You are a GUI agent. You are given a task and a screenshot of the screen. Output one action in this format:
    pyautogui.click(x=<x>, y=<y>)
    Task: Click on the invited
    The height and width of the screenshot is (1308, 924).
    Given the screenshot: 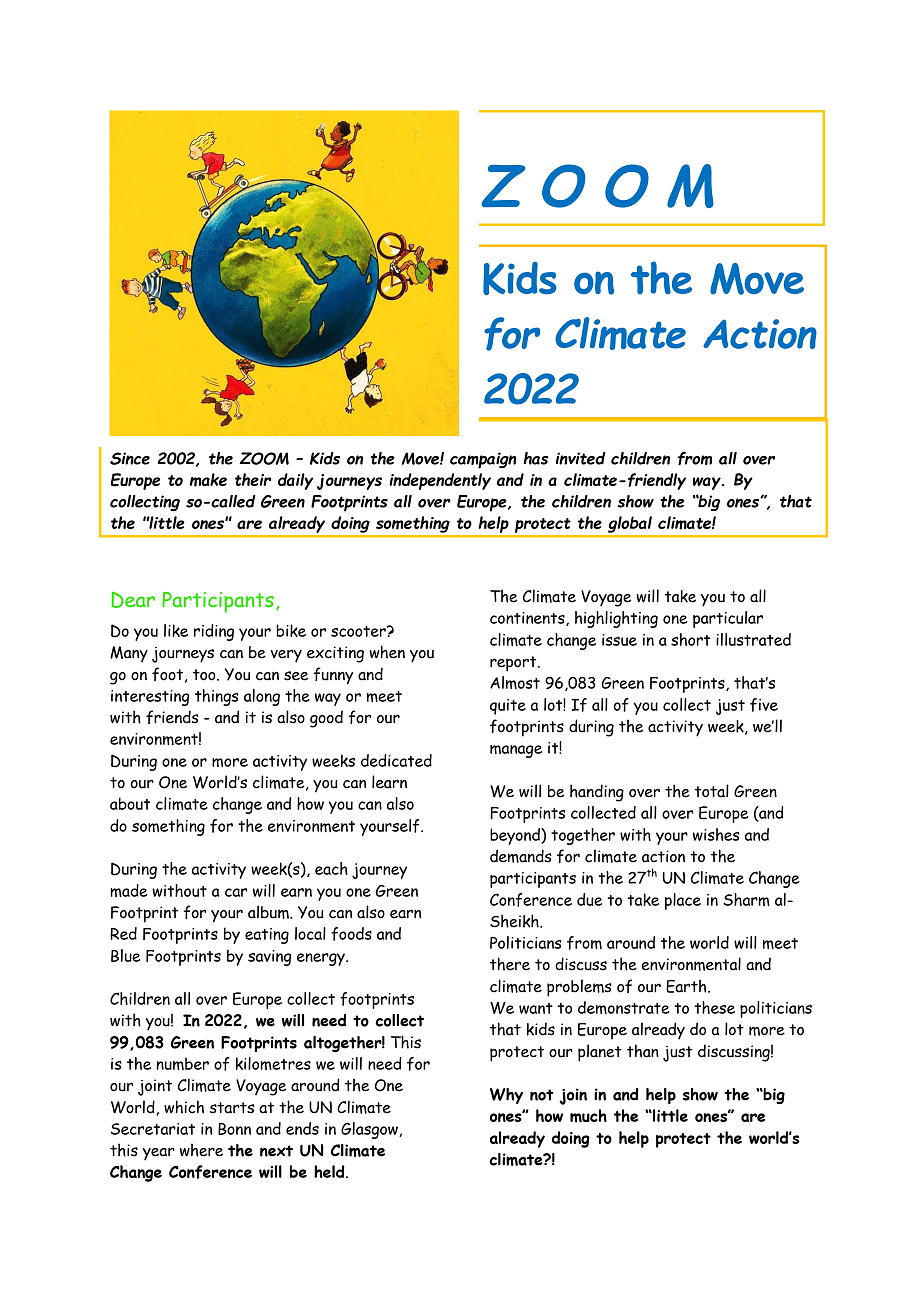 What is the action you would take?
    pyautogui.click(x=581, y=458)
